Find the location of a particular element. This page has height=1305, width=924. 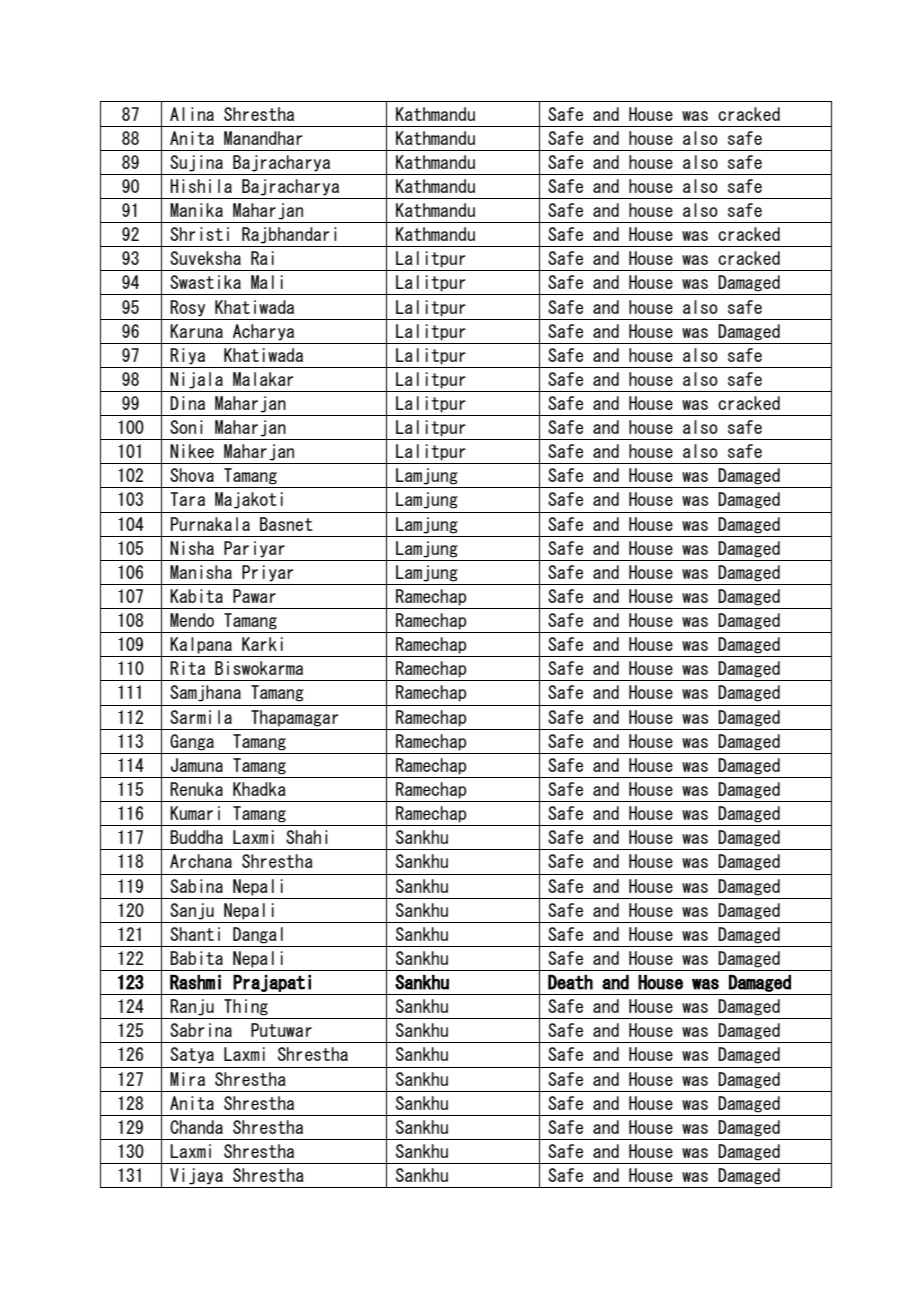

Vijaya is located at coordinates (196, 1176).
